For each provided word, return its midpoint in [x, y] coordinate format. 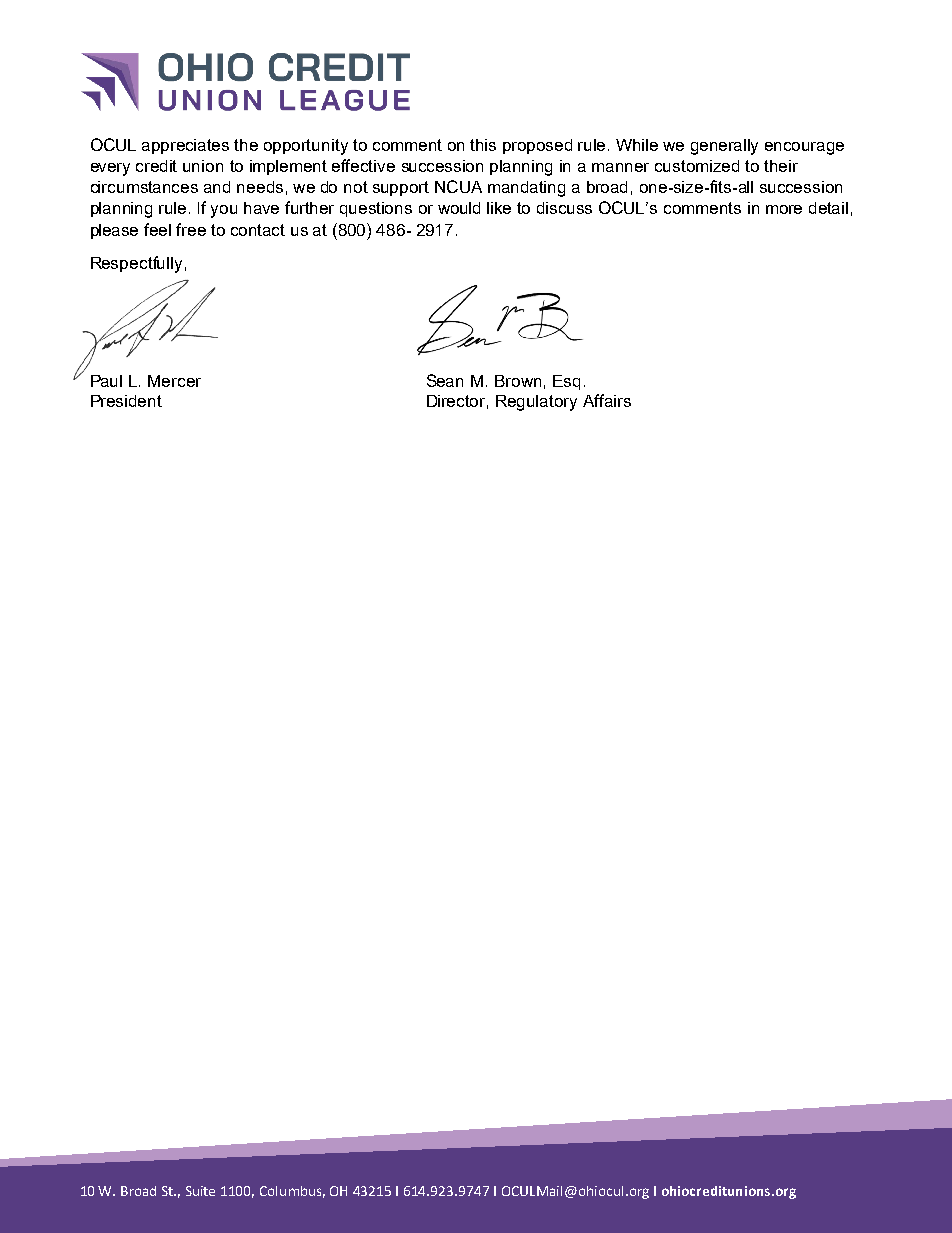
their [781, 166]
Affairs [607, 400]
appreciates [185, 146]
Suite [200, 1191]
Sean [445, 380]
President [126, 401]
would [459, 208]
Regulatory [536, 403]
